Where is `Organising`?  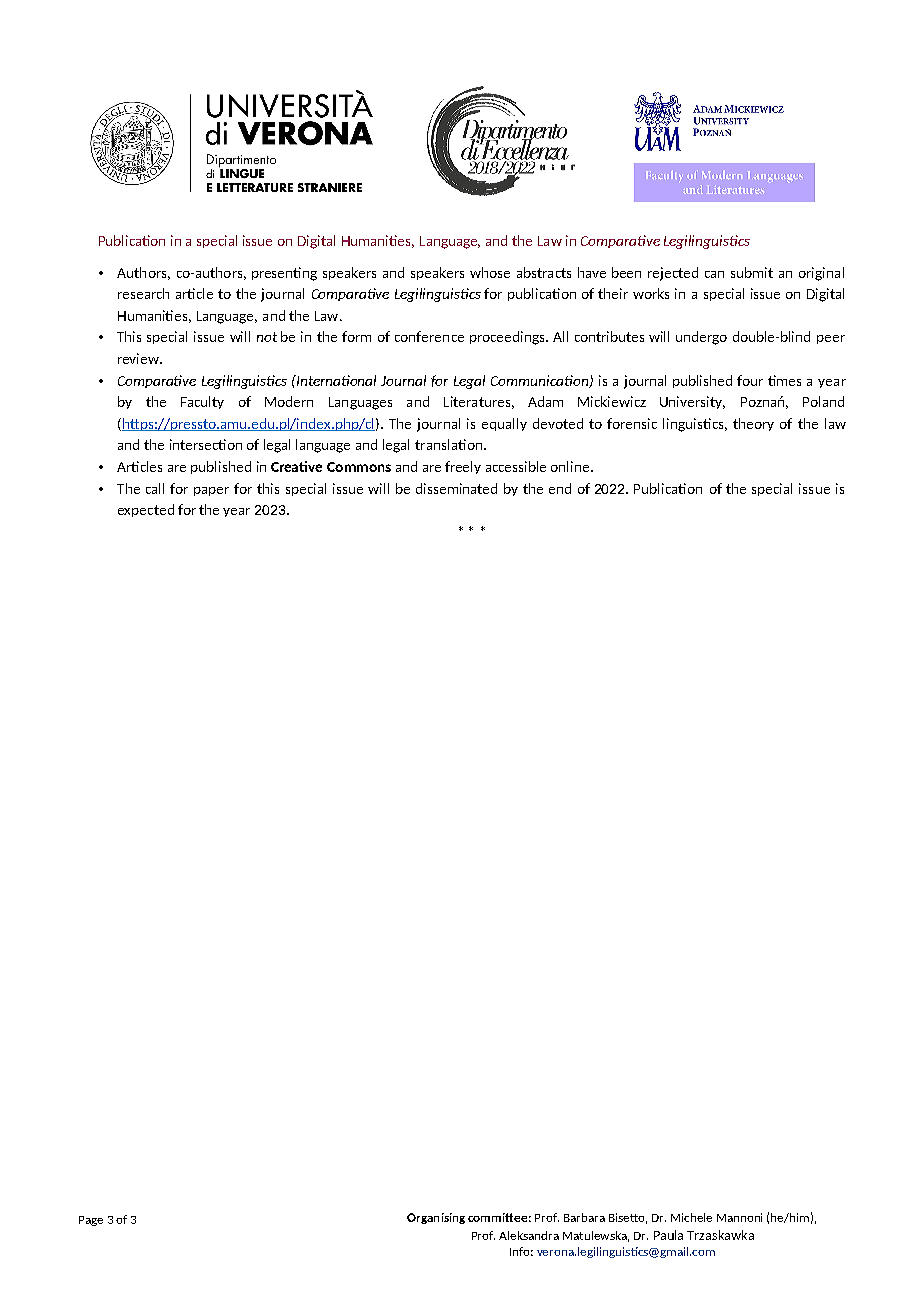
Organising is located at coordinates (436, 1218).
